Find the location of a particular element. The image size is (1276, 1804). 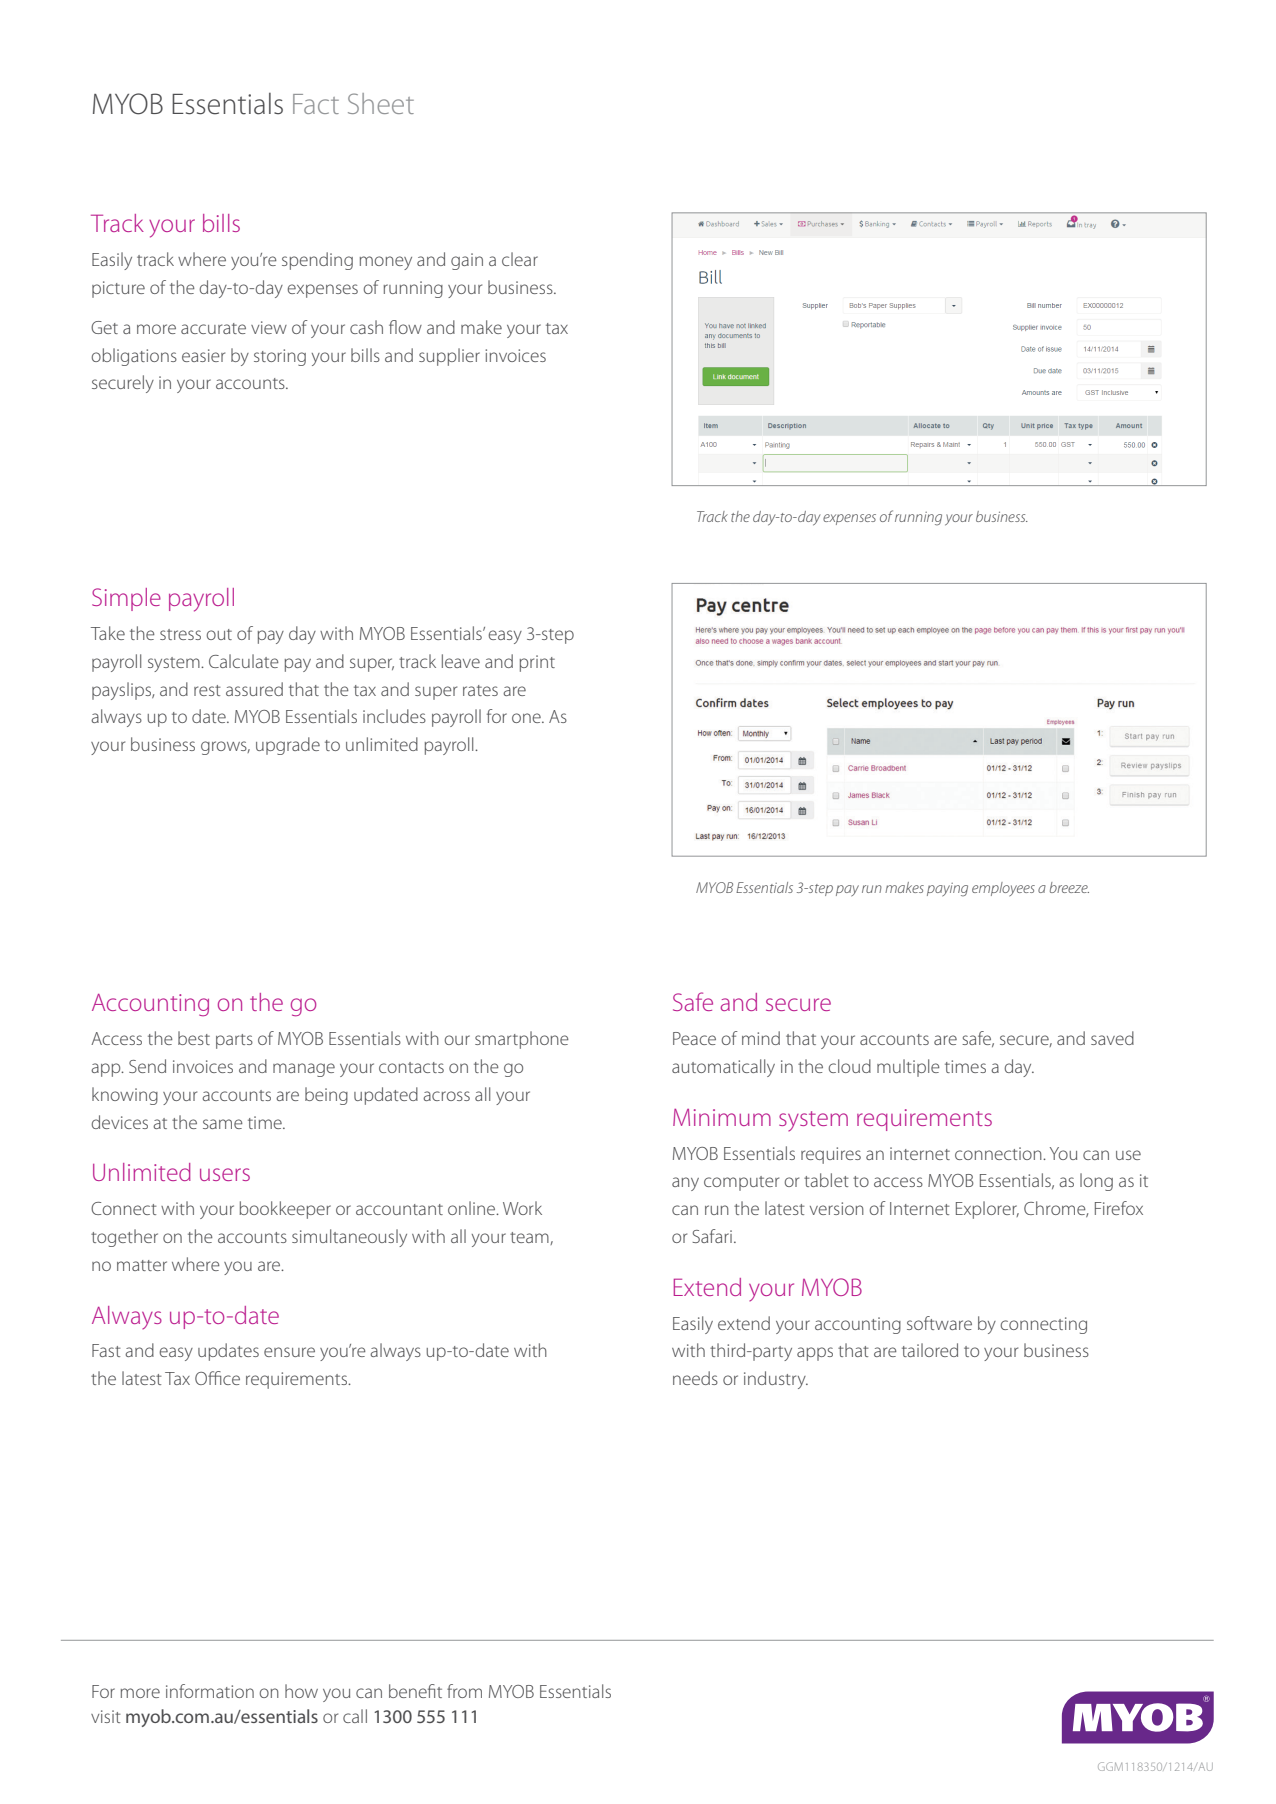

from is located at coordinates (464, 1691).
